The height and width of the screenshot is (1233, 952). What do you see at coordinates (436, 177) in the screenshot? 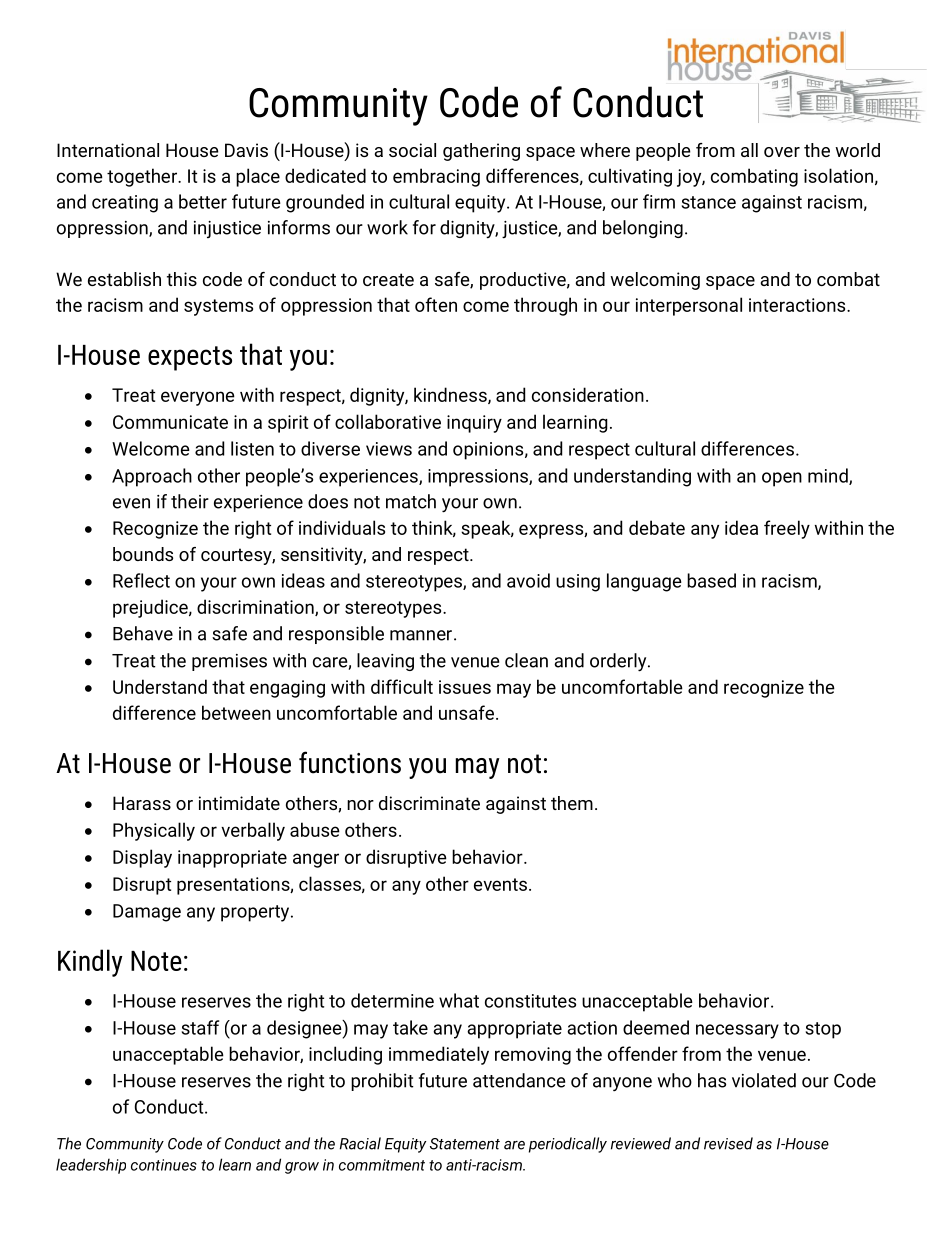
I see `embracing` at bounding box center [436, 177].
